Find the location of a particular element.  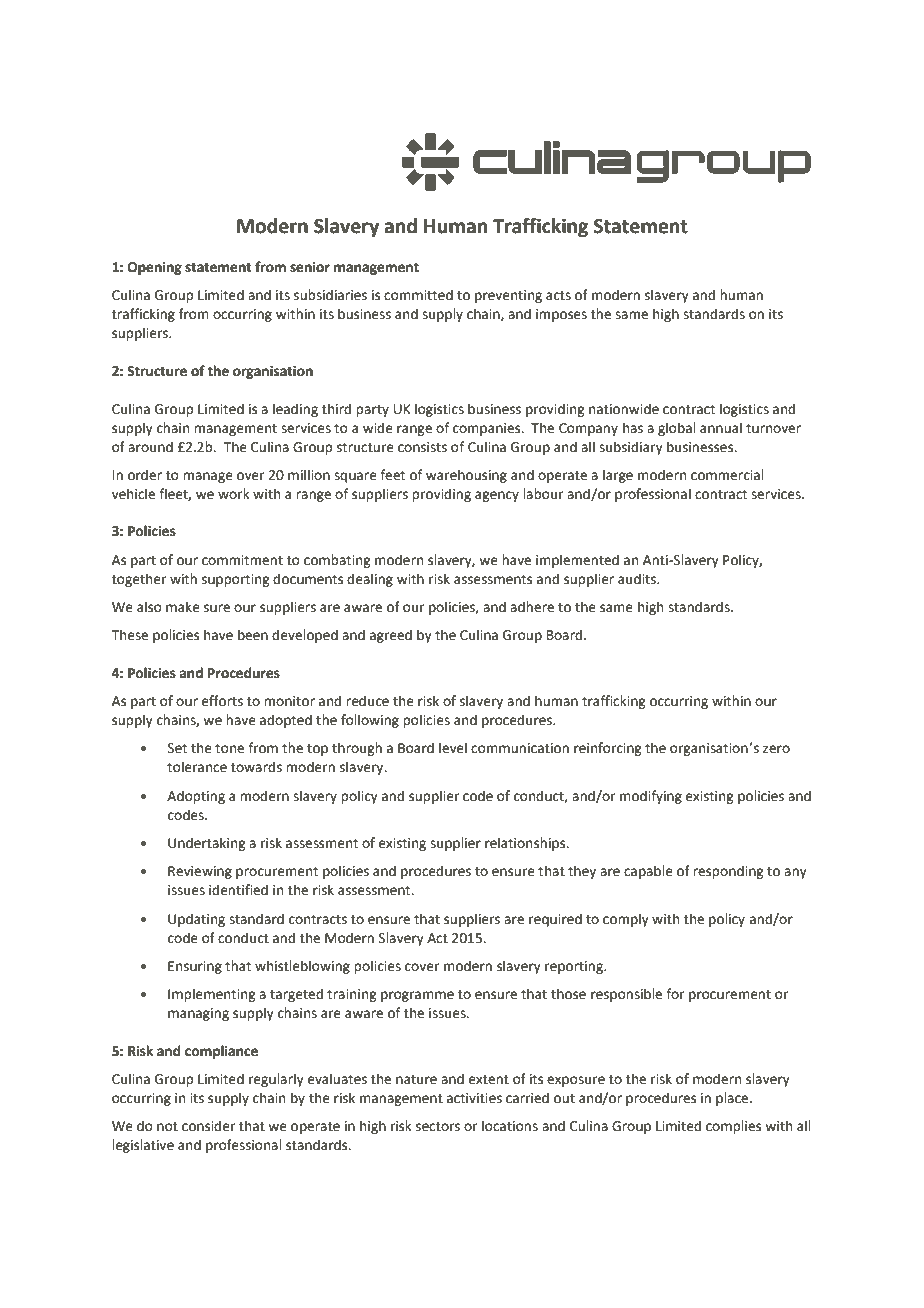

consider is located at coordinates (208, 1126).
